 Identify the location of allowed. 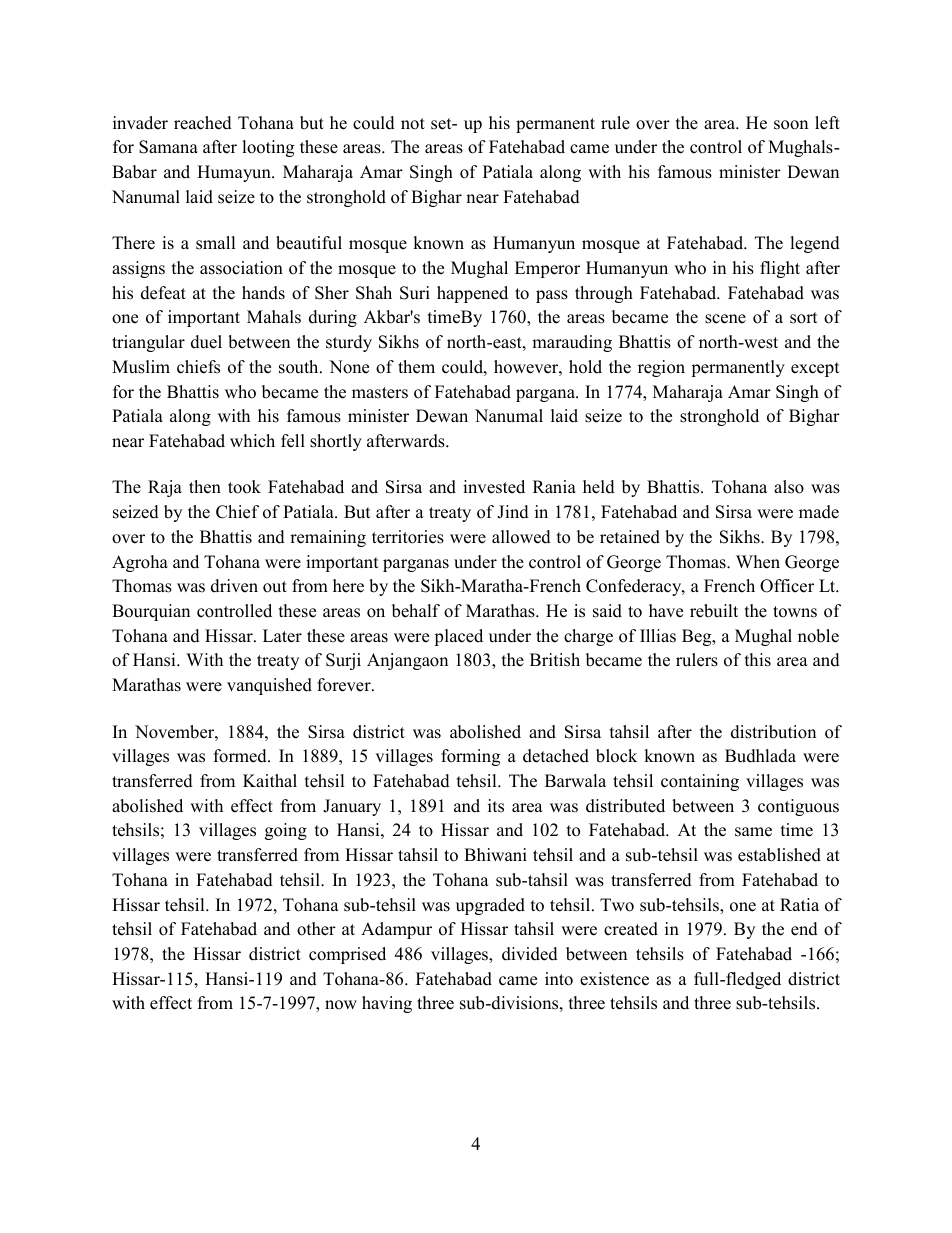
(521, 537).
